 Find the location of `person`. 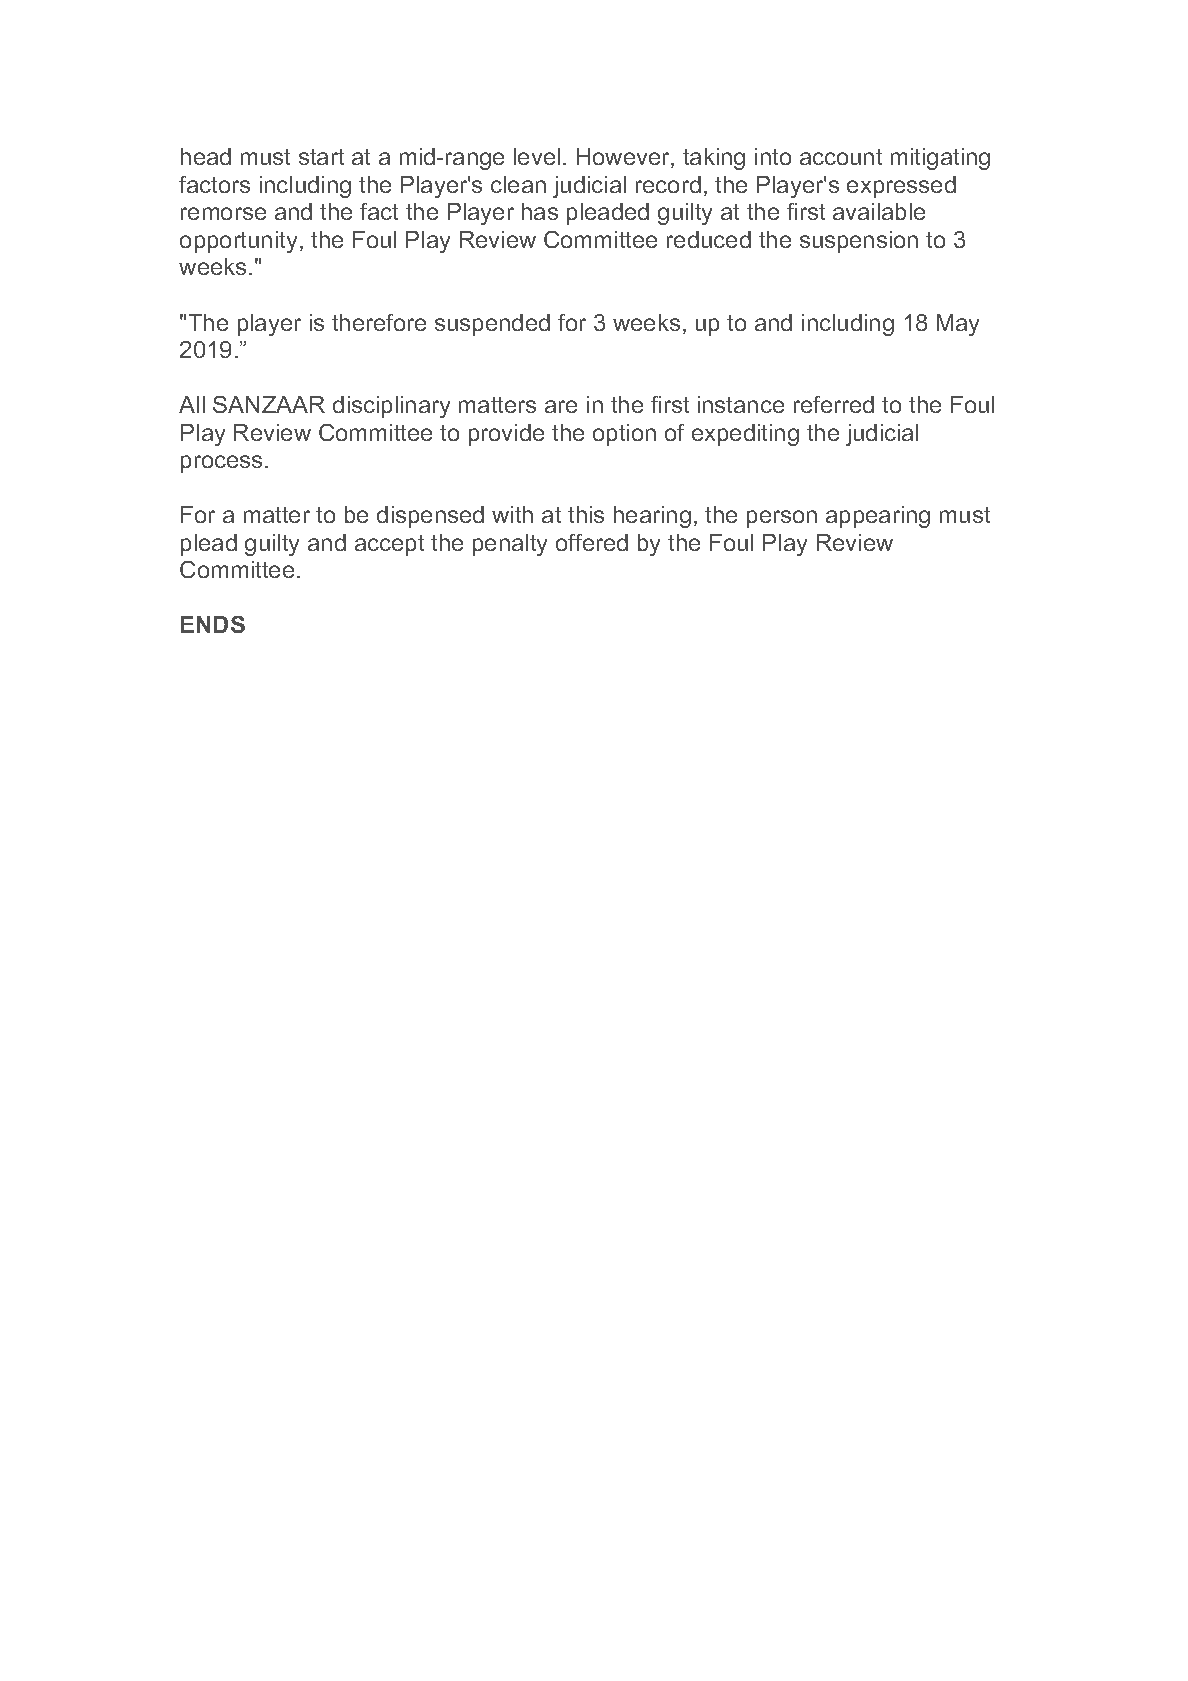

person is located at coordinates (782, 519).
